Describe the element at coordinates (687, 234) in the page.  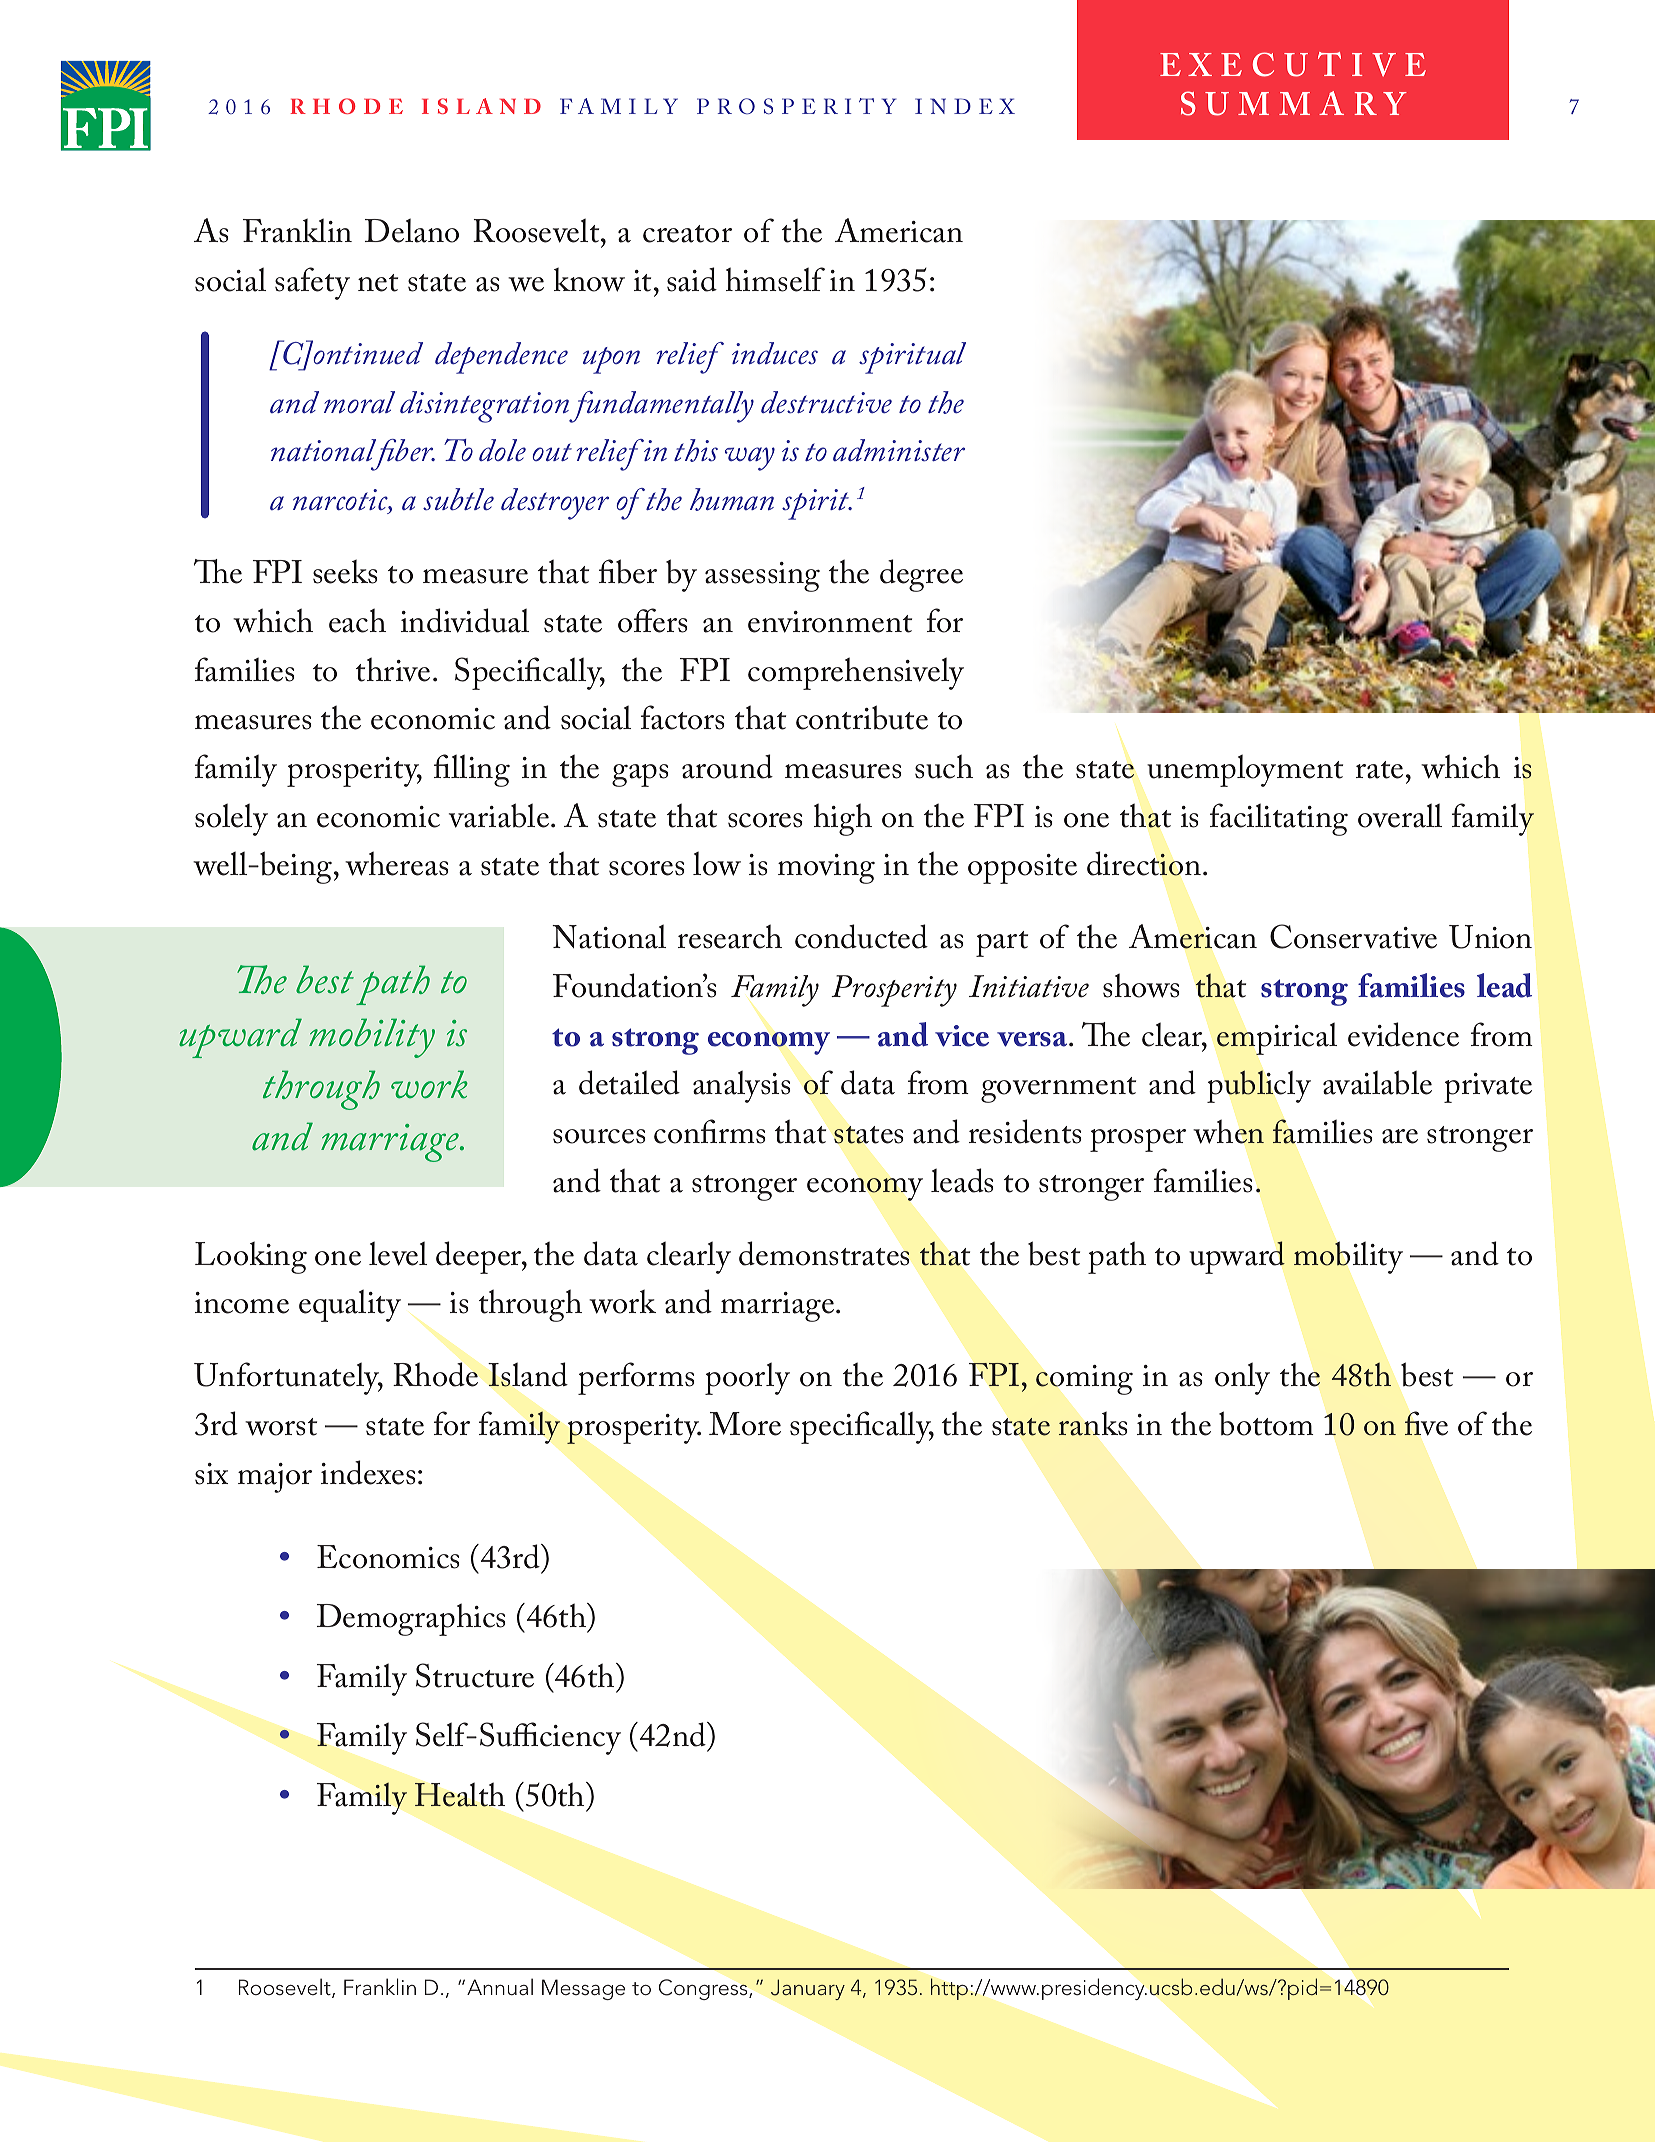
I see `creator` at that location.
